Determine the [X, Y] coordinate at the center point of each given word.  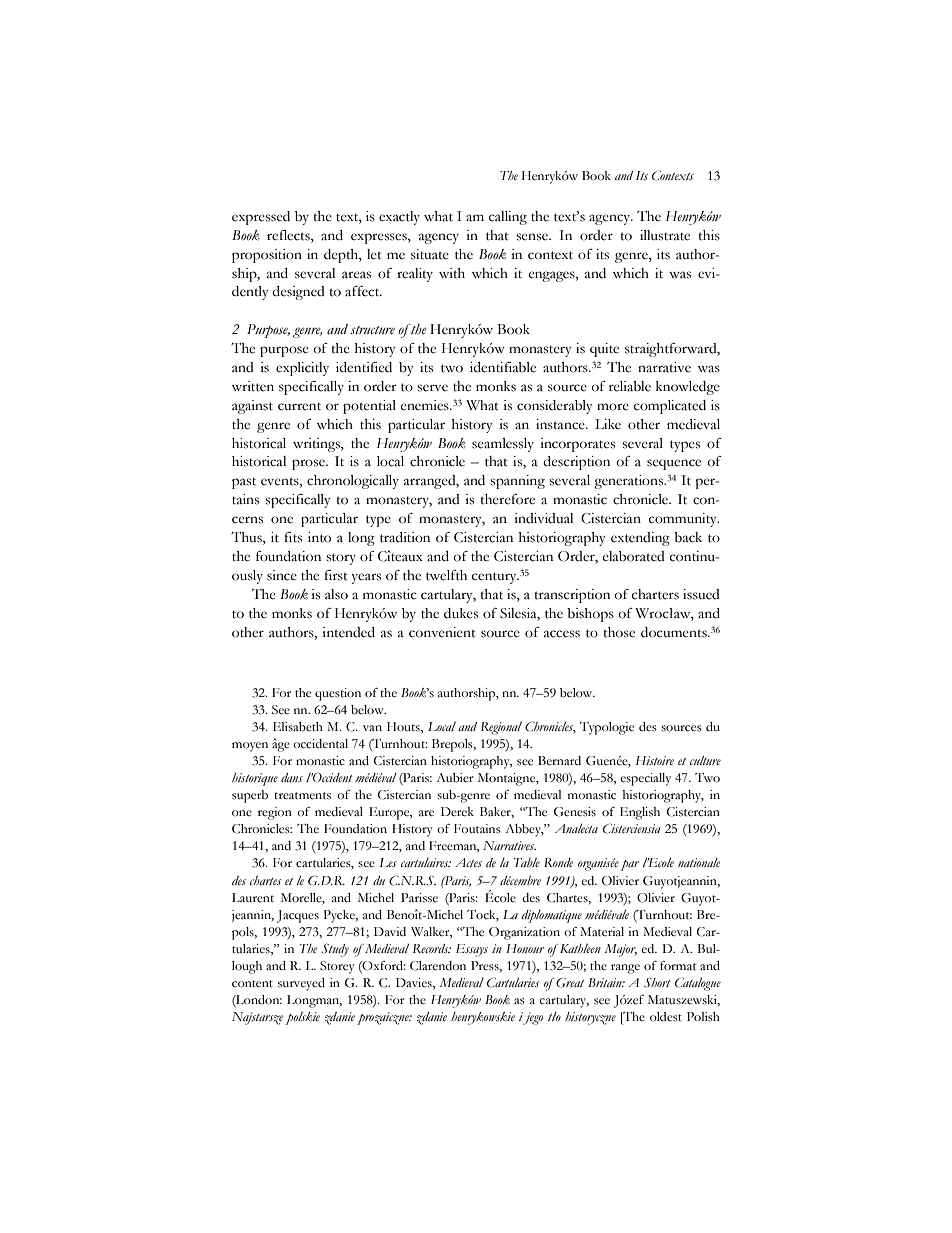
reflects [289, 235]
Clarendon [438, 966]
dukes [461, 613]
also [336, 594]
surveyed [301, 984]
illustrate [665, 235]
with [452, 273]
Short [657, 983]
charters [655, 594]
